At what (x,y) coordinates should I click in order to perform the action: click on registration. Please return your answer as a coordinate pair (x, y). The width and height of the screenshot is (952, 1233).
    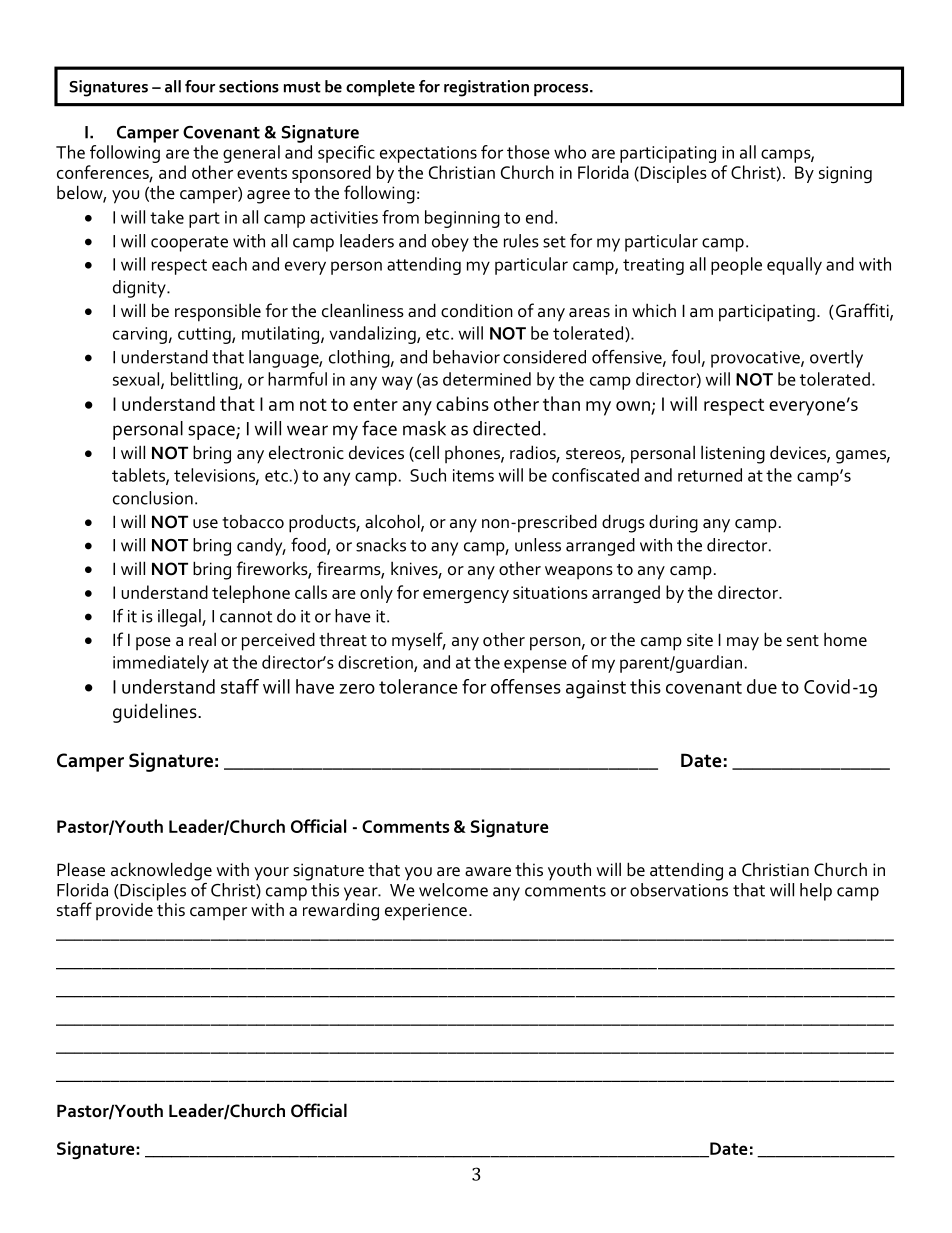
    Looking at the image, I should click on (486, 88).
